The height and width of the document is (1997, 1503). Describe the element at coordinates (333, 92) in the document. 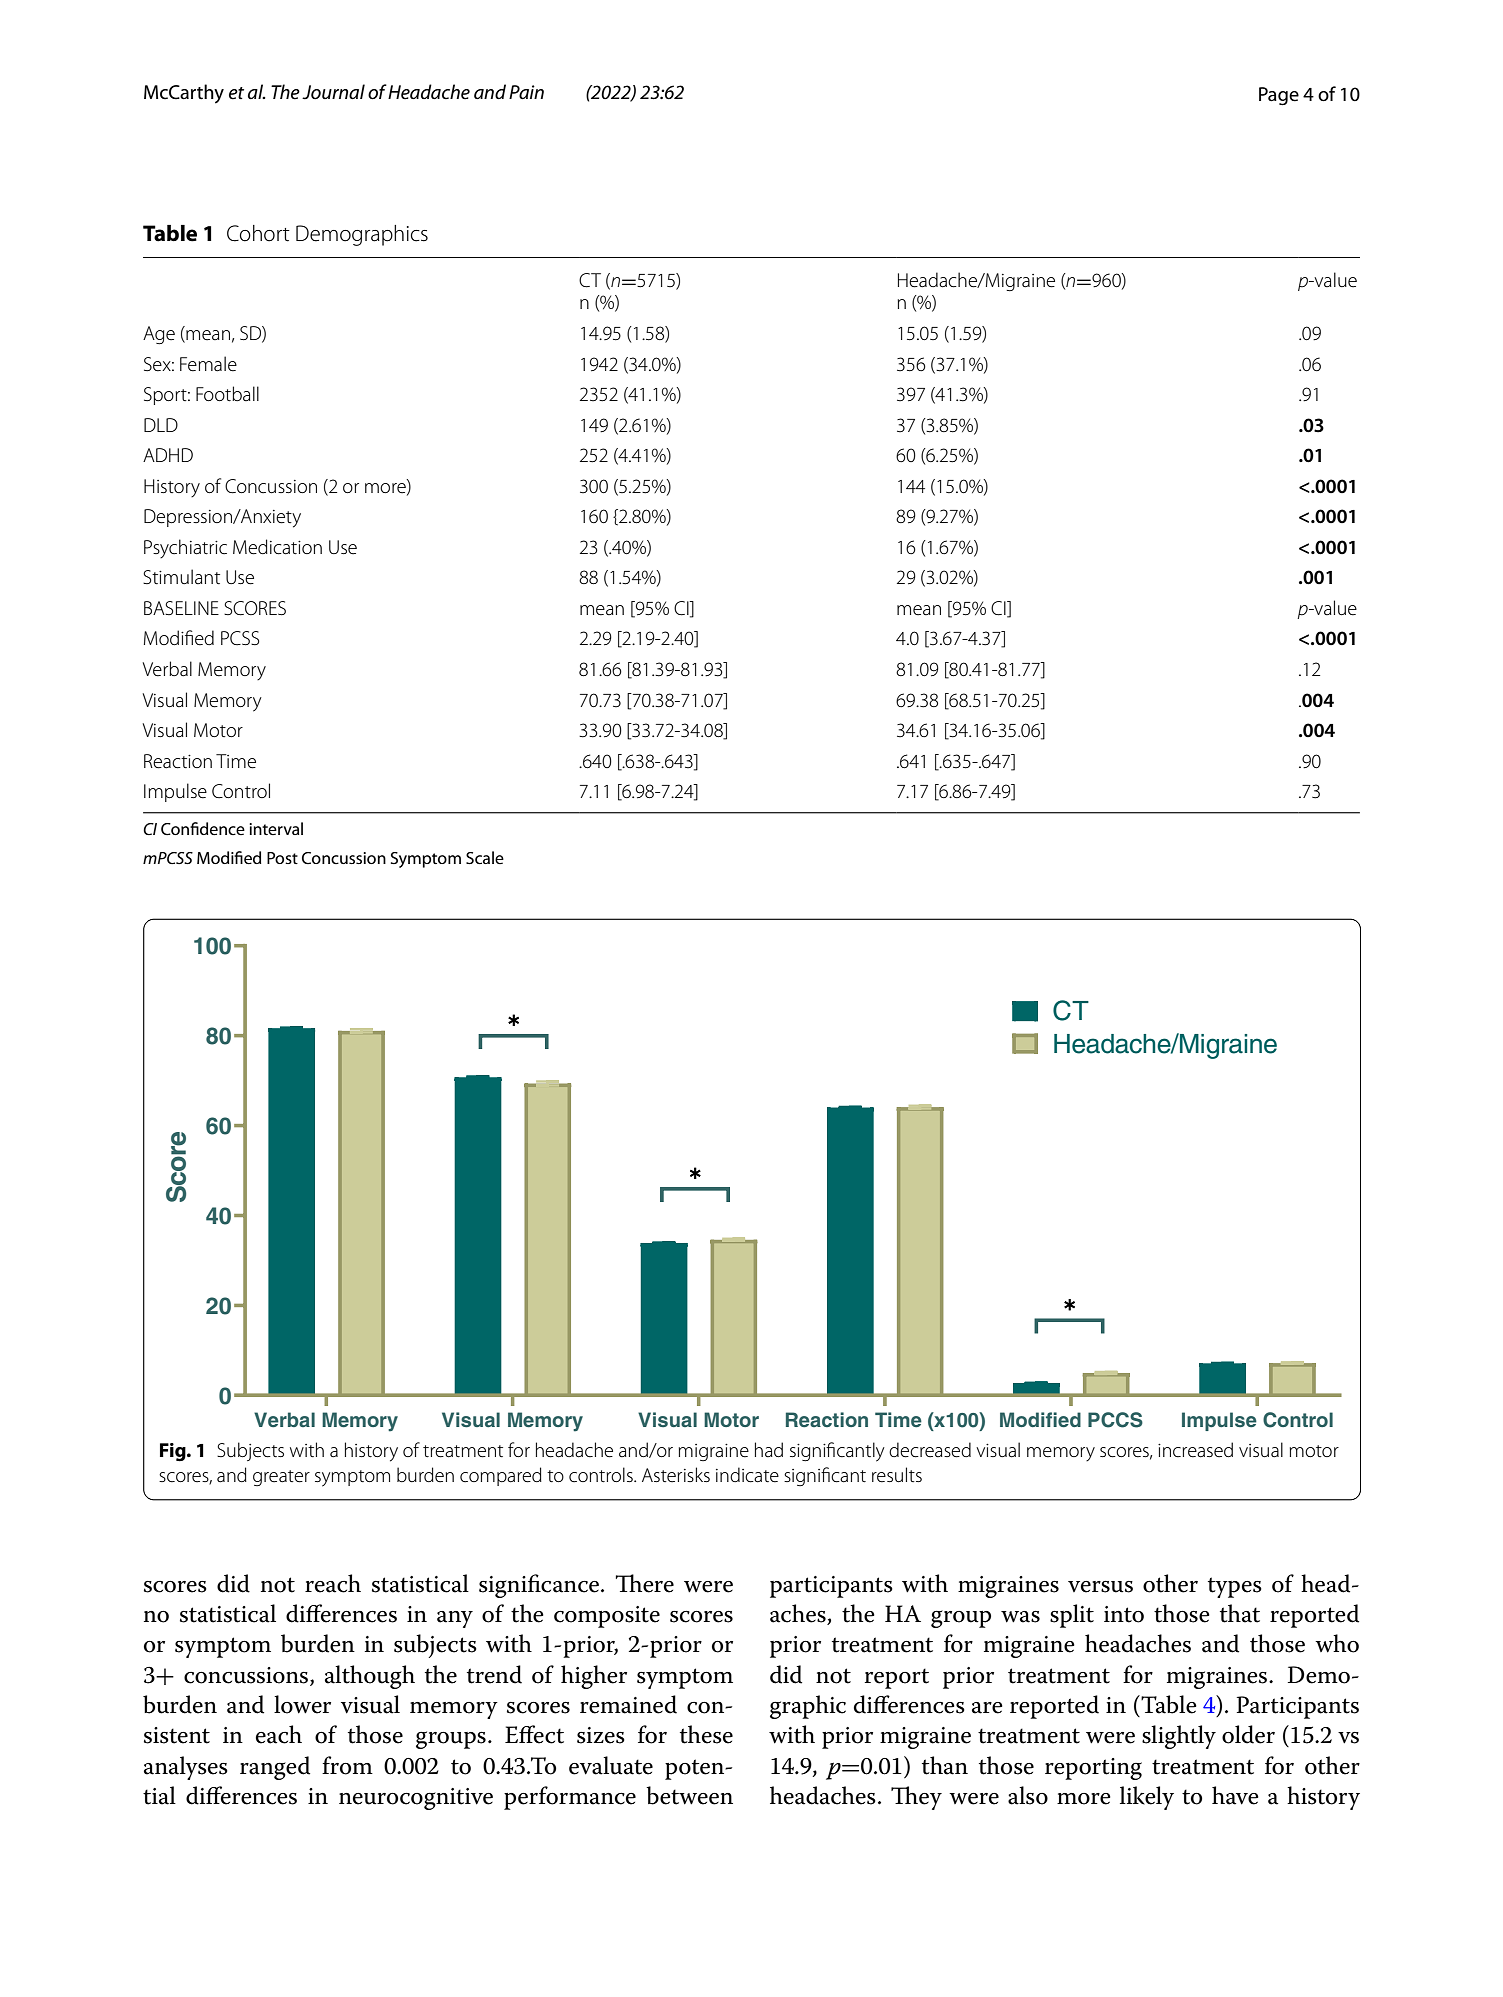

I see `Journal` at that location.
